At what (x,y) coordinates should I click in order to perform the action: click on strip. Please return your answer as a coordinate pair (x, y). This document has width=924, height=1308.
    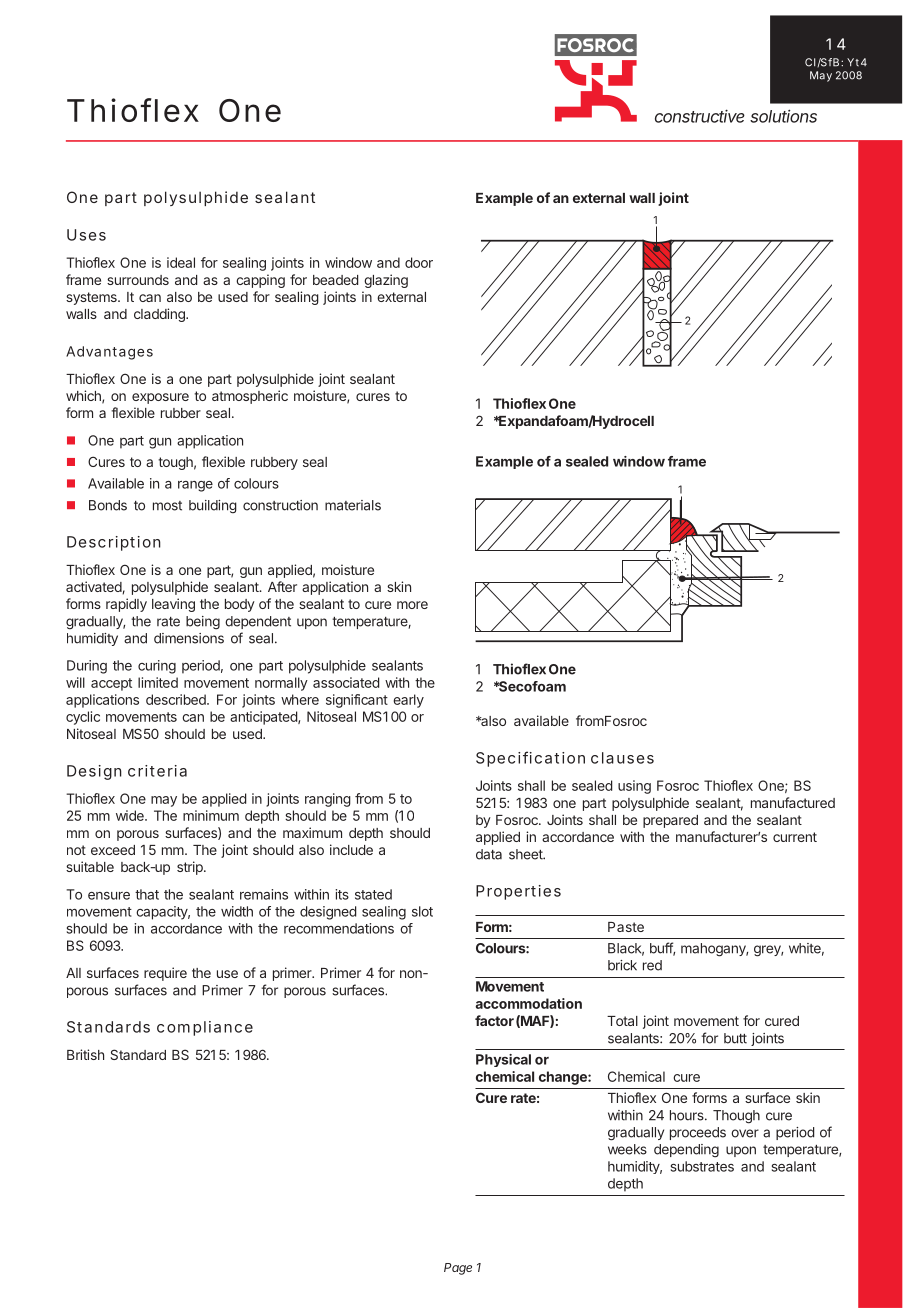
    Looking at the image, I should click on (191, 868).
